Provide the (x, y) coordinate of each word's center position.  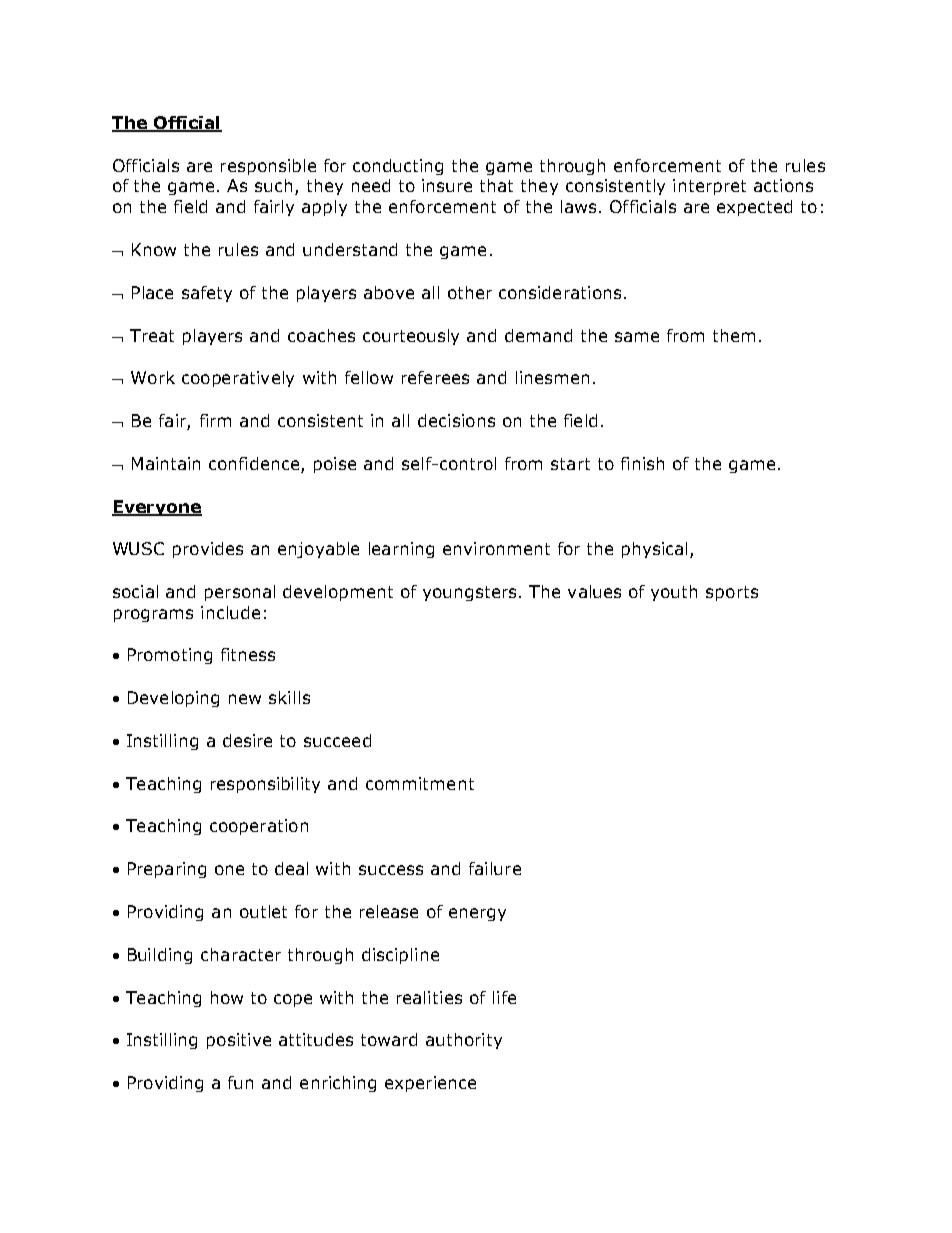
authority (464, 1041)
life (504, 997)
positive (239, 1041)
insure (447, 185)
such (273, 185)
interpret (709, 187)
